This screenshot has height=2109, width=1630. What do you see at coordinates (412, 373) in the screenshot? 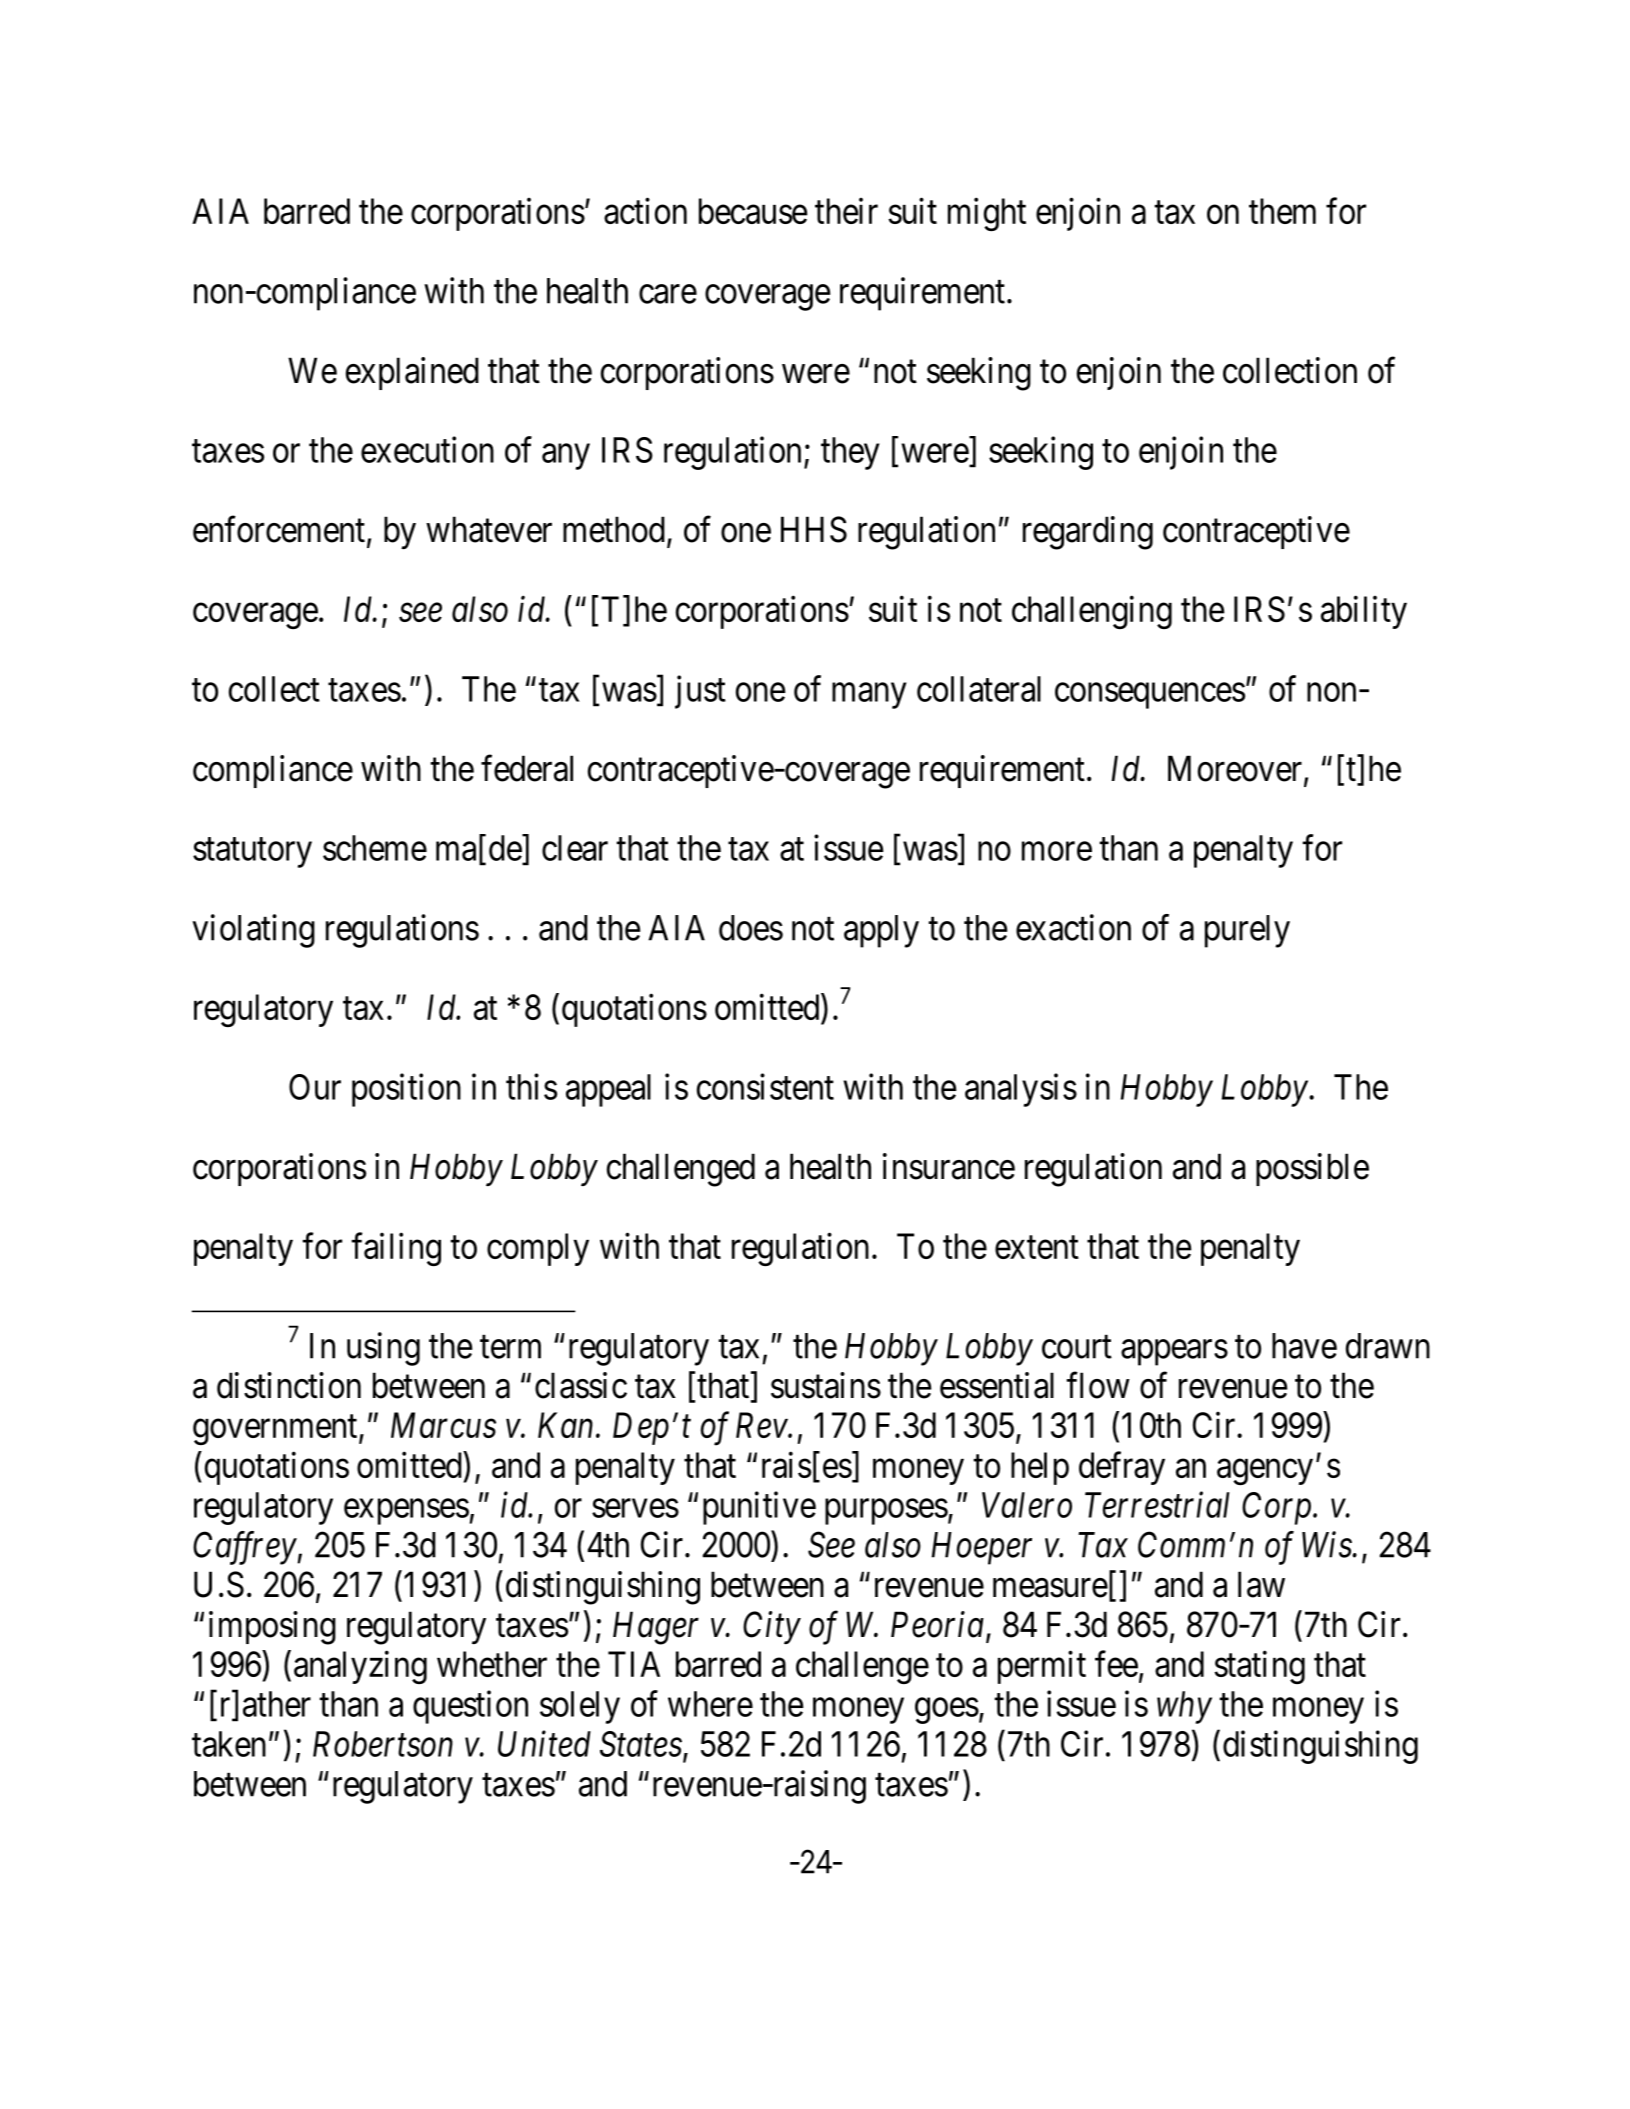
I see `explained` at bounding box center [412, 373].
